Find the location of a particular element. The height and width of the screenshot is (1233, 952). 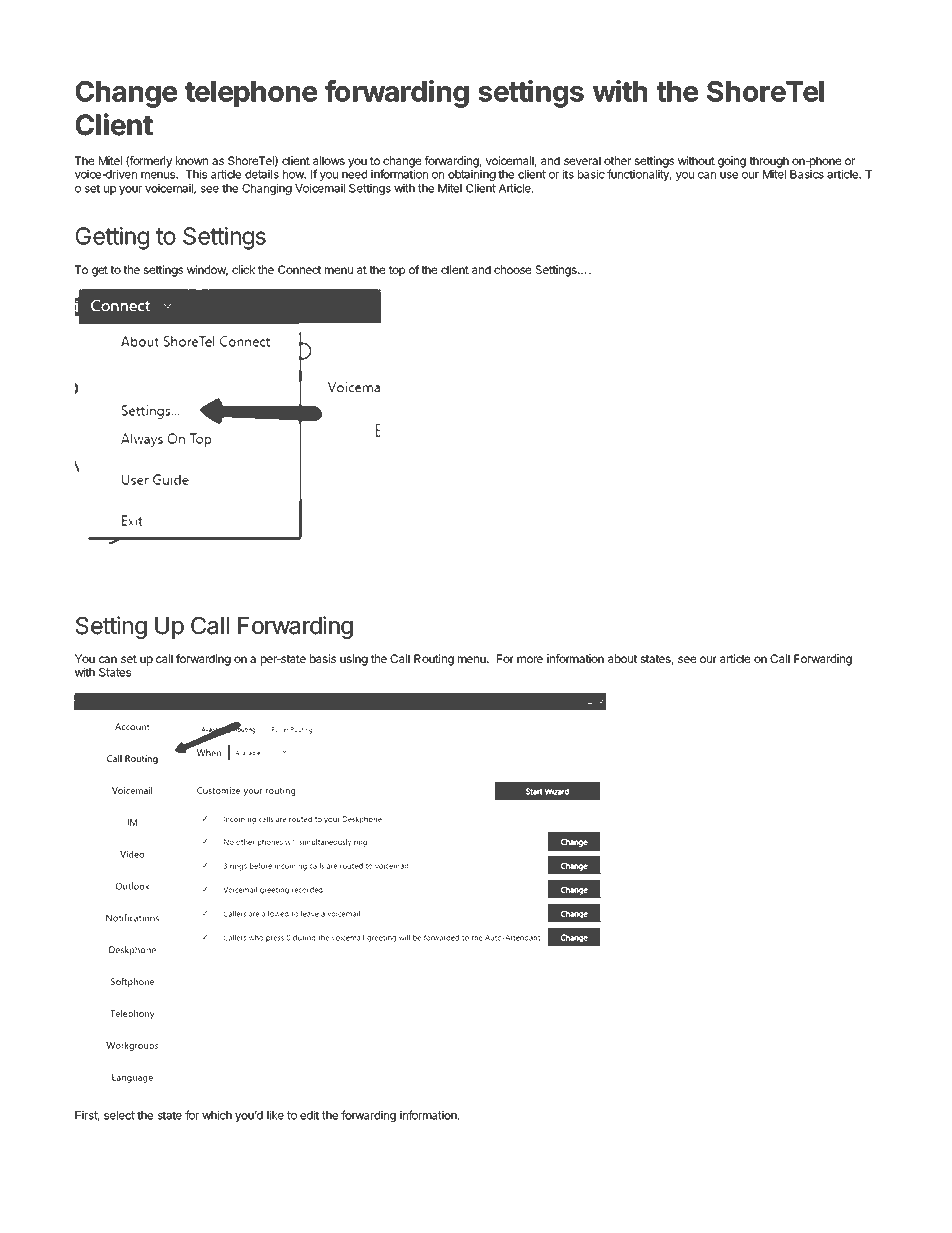

This is located at coordinates (196, 174).
